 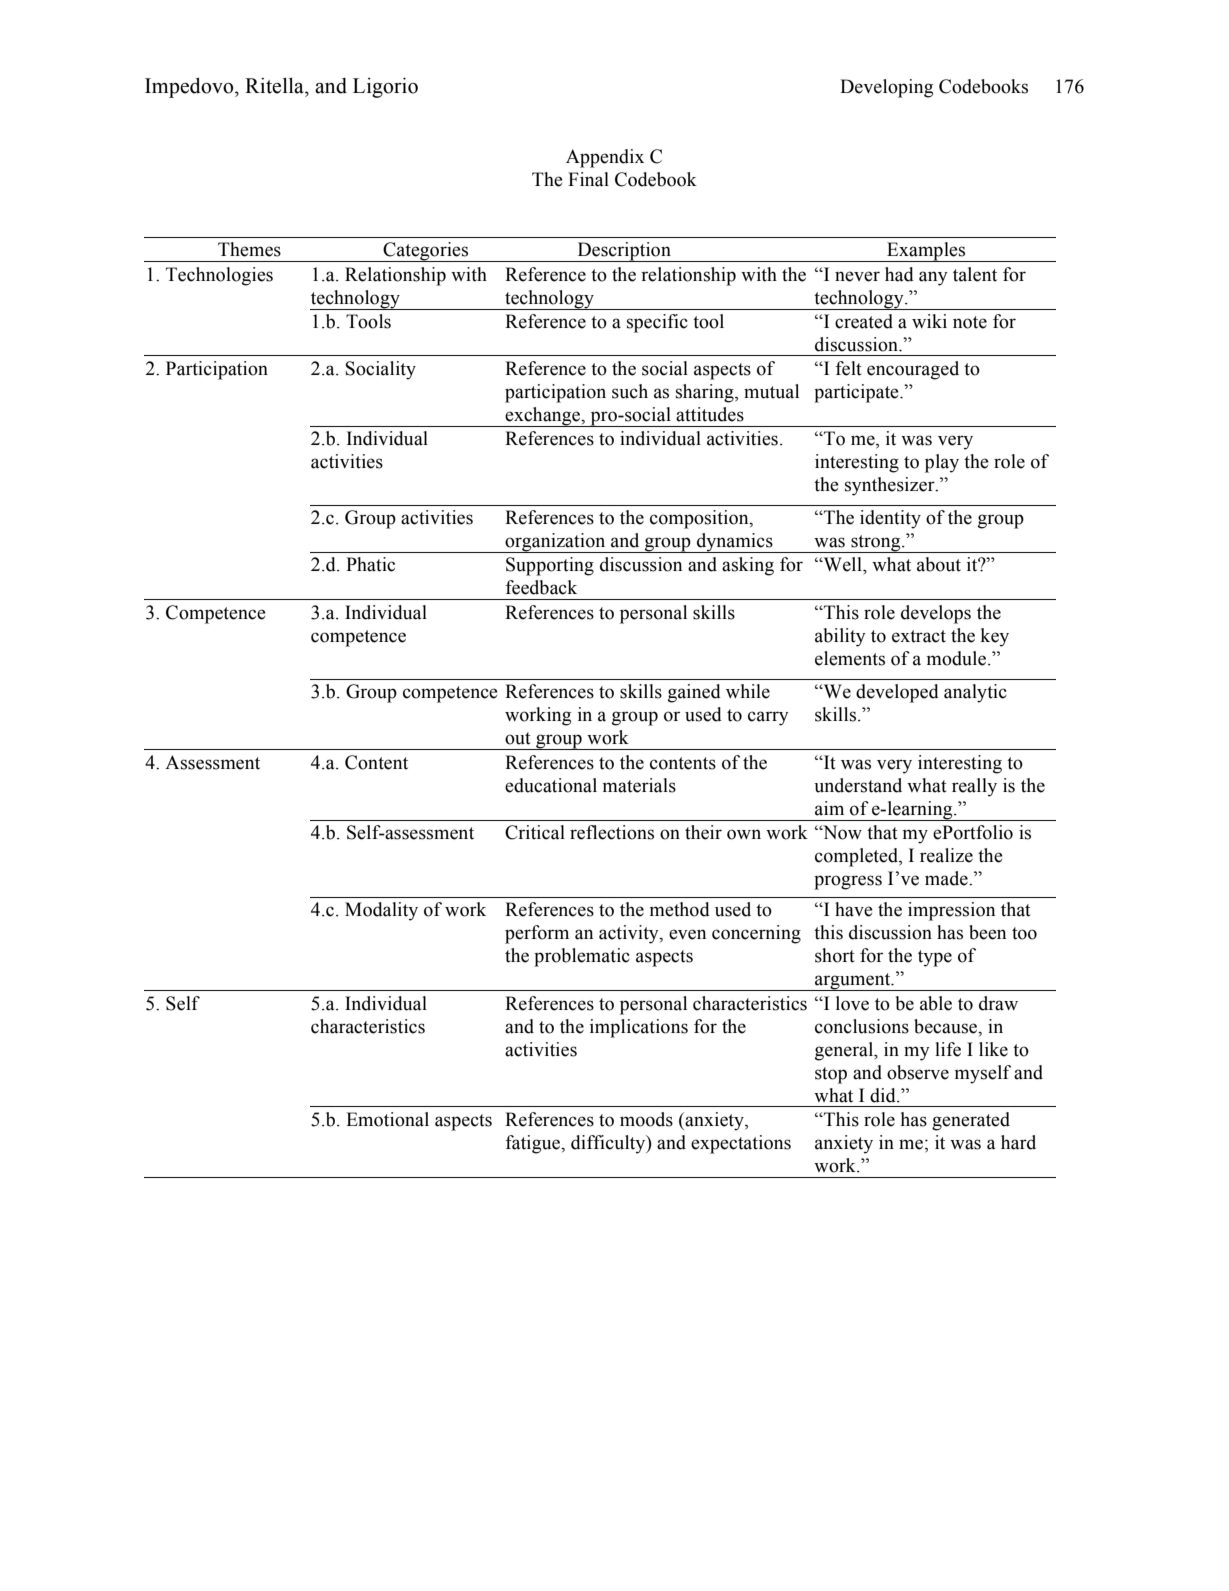 I want to click on develops, so click(x=936, y=614).
